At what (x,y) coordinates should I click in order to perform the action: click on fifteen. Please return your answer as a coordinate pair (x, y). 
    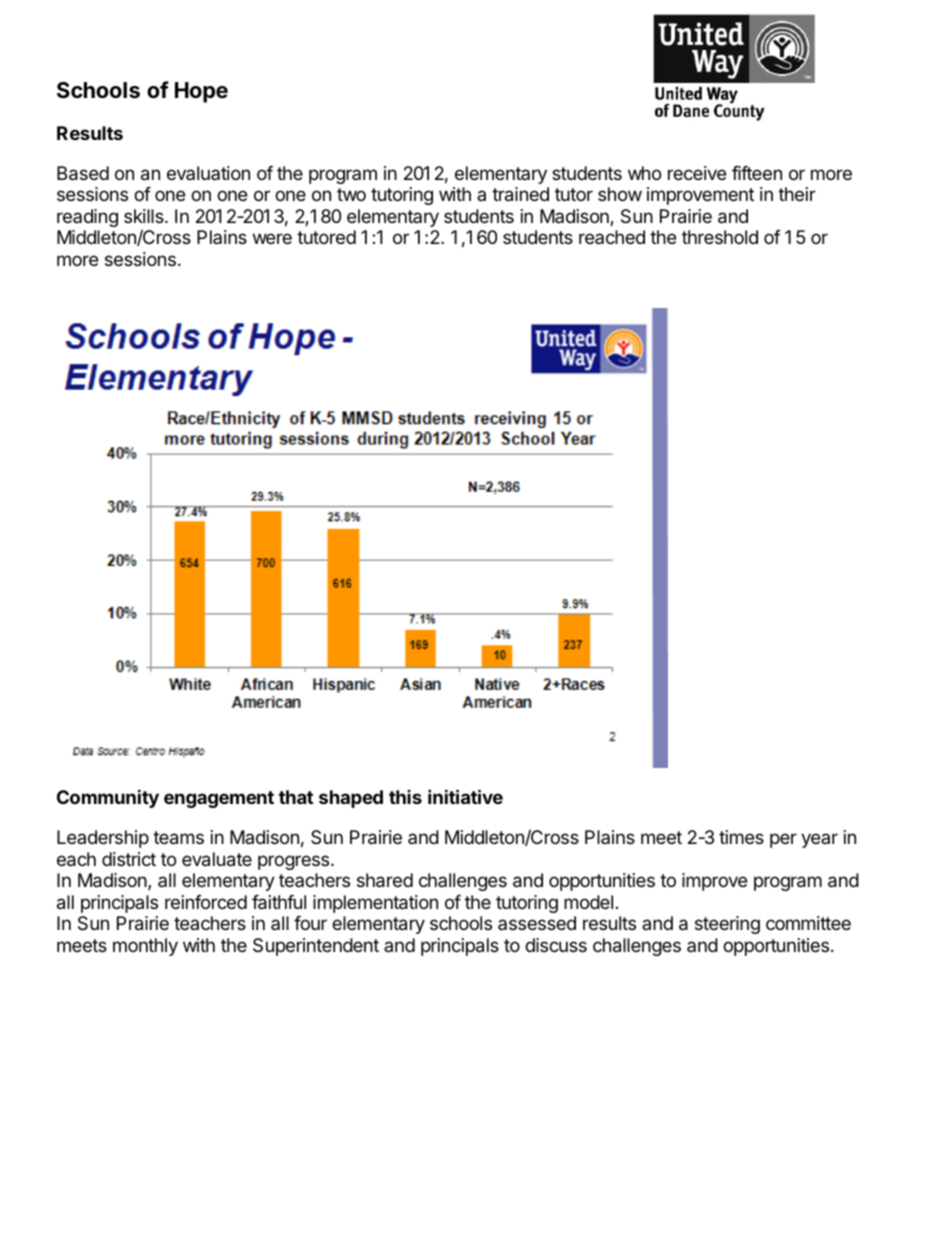
    Looking at the image, I should click on (757, 173).
